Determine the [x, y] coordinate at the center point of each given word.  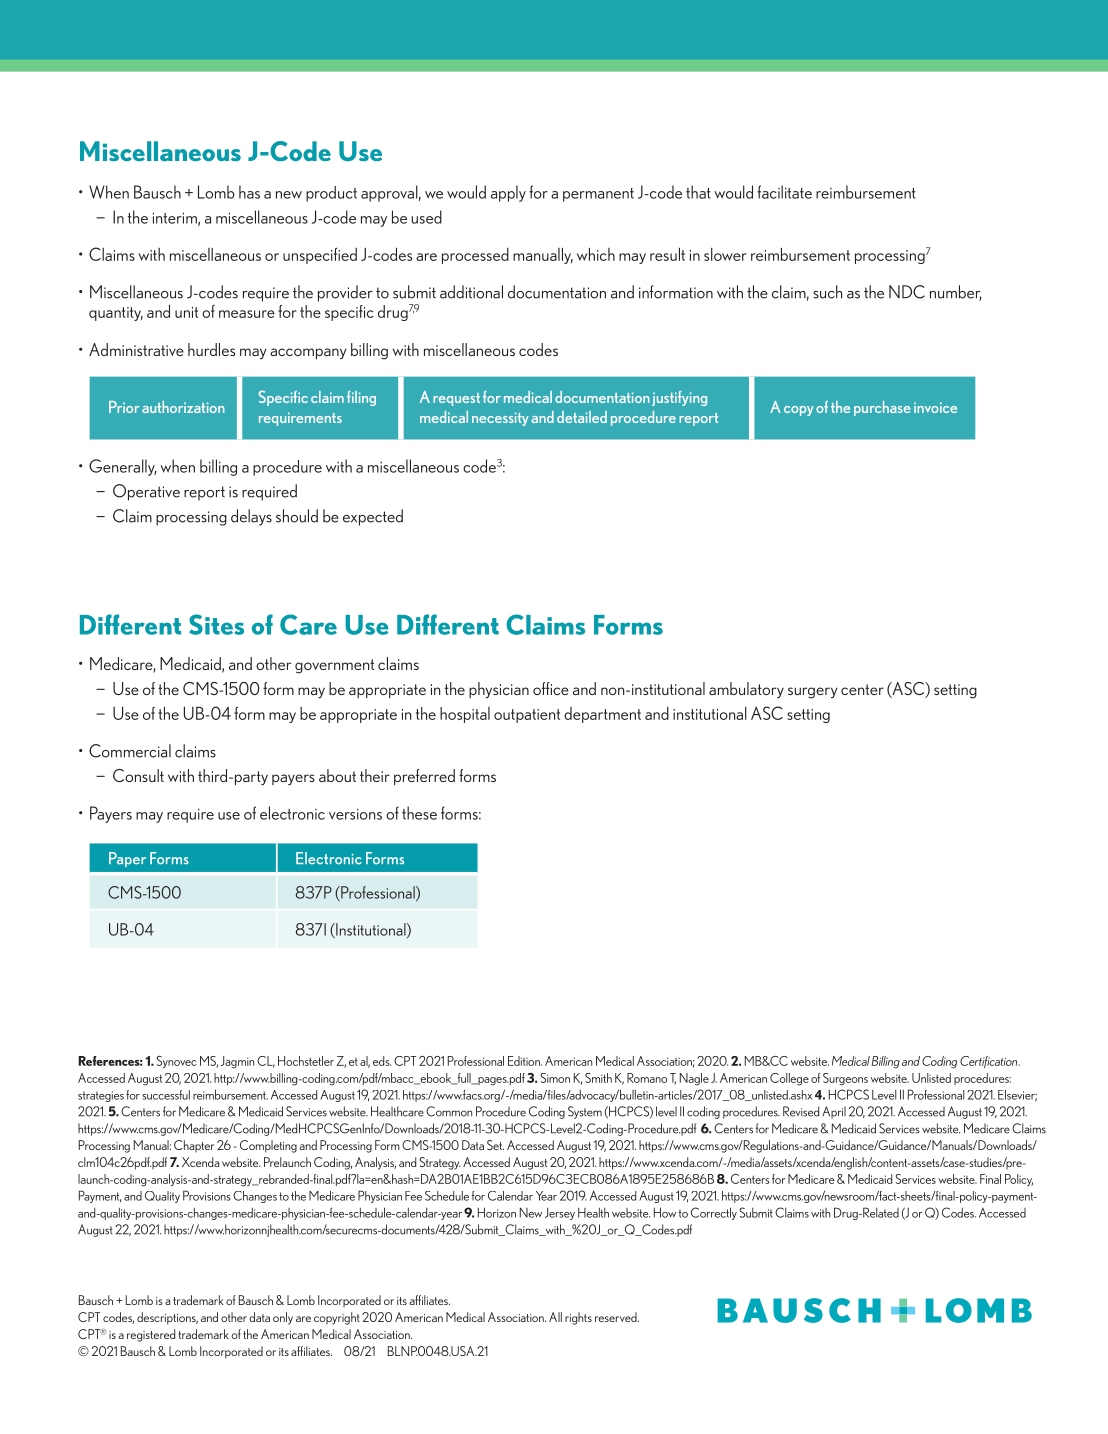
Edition [525, 1061]
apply [508, 193]
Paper [127, 859]
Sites [216, 624]
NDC [907, 292]
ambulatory [746, 690]
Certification [990, 1062]
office [551, 688]
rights [578, 1318]
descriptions [167, 1318]
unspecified [320, 256]
